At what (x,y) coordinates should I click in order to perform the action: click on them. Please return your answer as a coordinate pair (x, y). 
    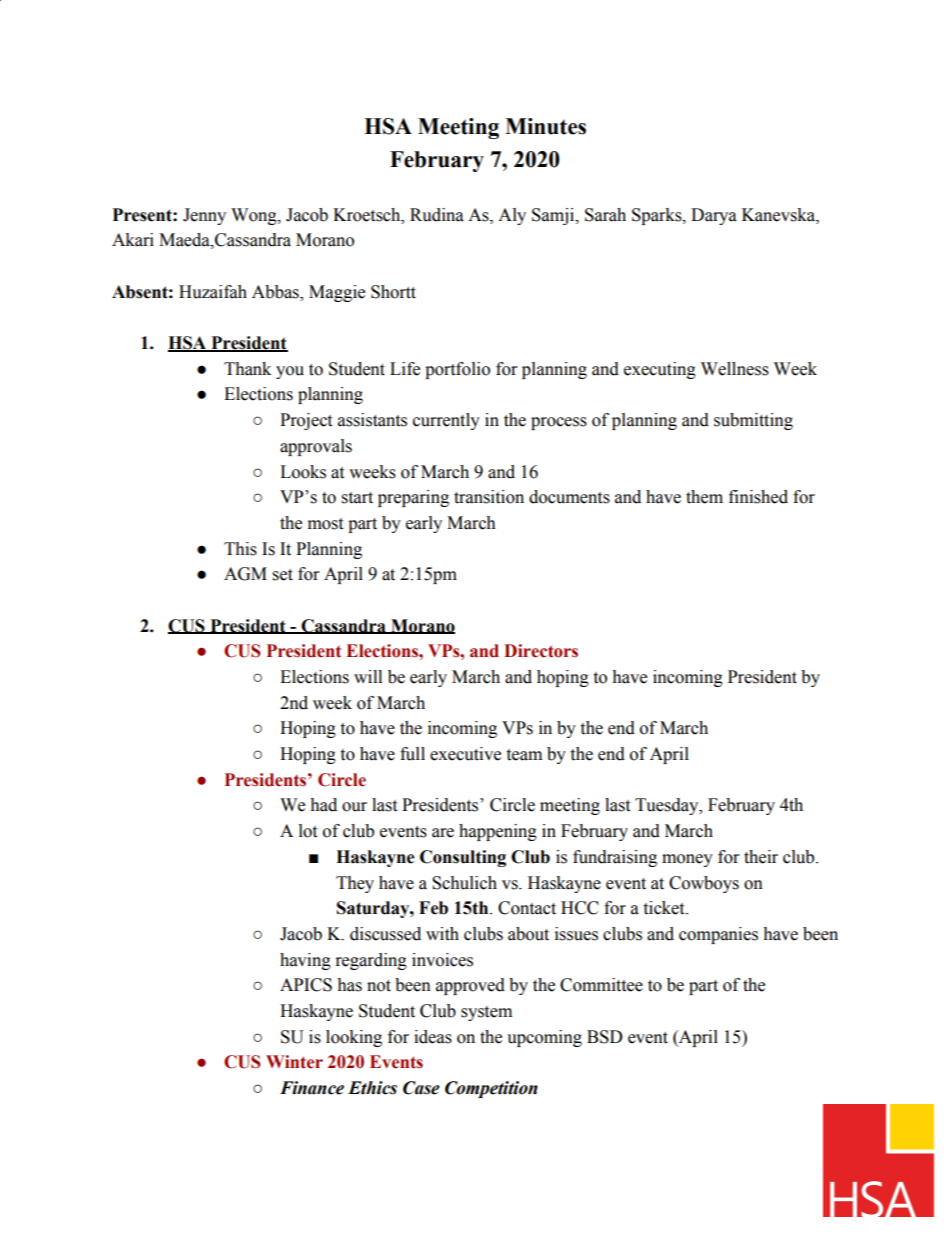
    Looking at the image, I should click on (704, 497).
